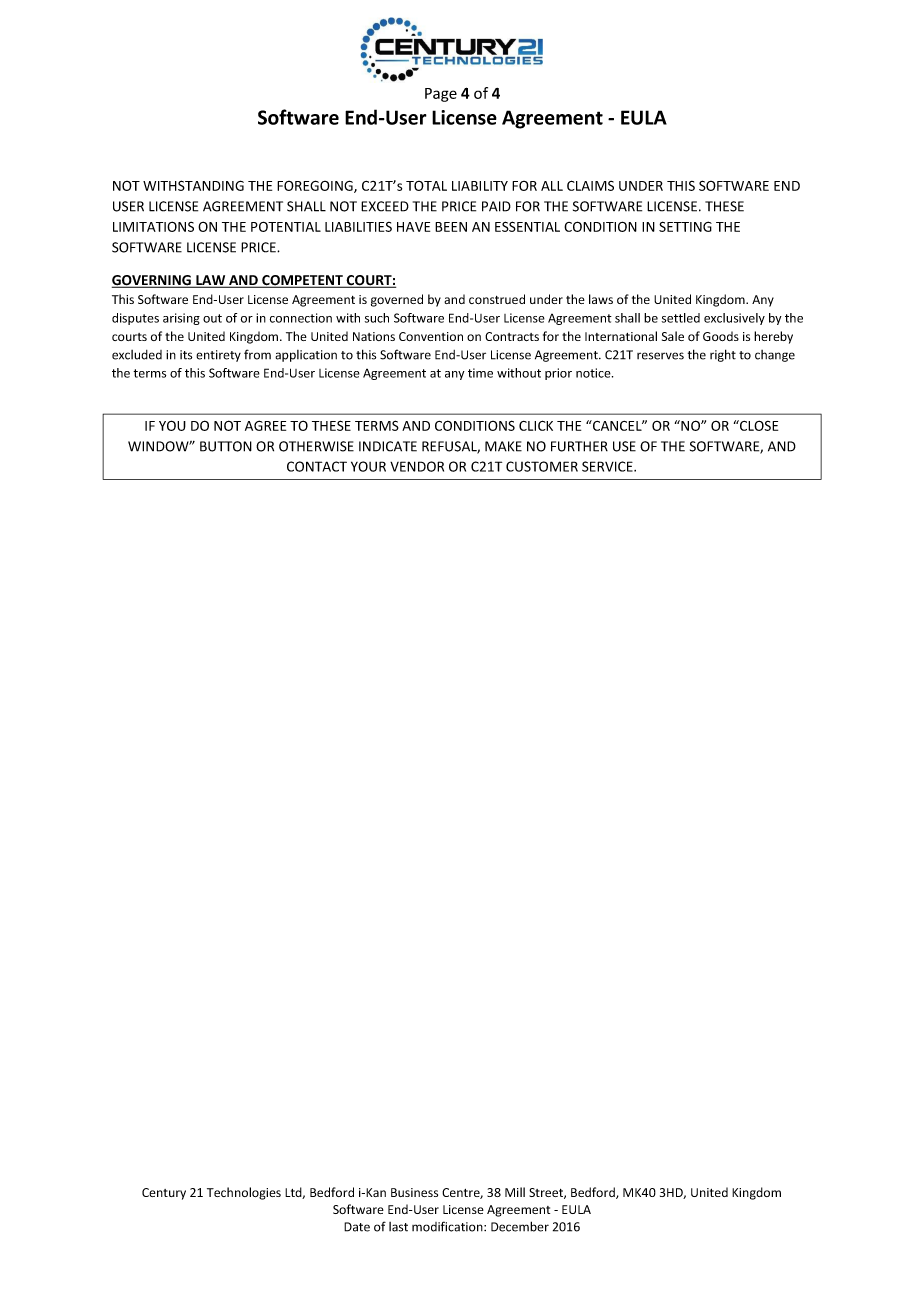 This screenshot has width=924, height=1308. What do you see at coordinates (417, 466) in the screenshot?
I see `VENDOR` at bounding box center [417, 466].
